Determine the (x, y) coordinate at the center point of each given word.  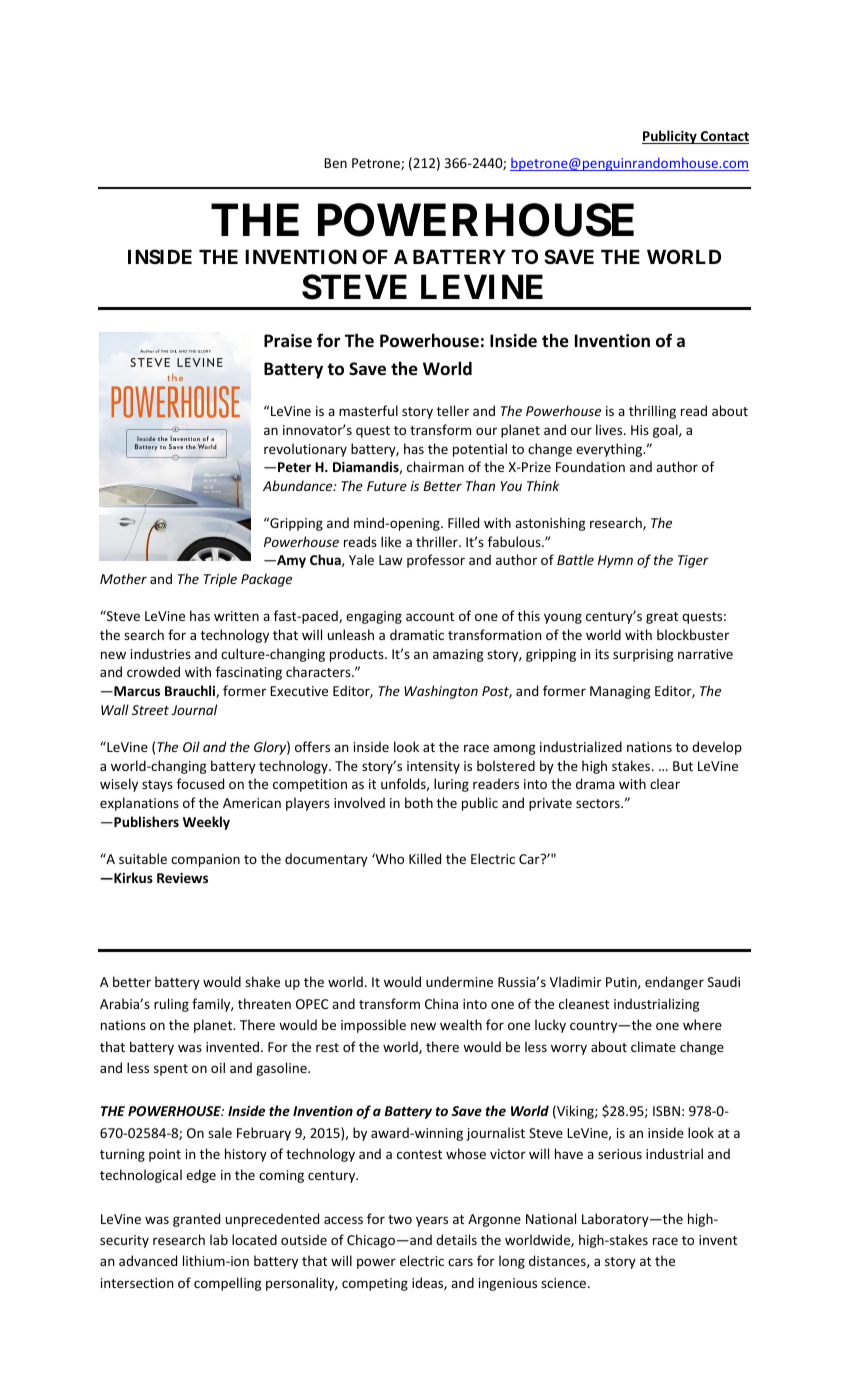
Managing (620, 692)
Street (150, 710)
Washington (441, 692)
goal (666, 431)
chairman (435, 466)
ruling (171, 1005)
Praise (288, 340)
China (441, 1003)
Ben (335, 163)
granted (196, 1220)
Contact (724, 137)
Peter (294, 467)
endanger (674, 983)
